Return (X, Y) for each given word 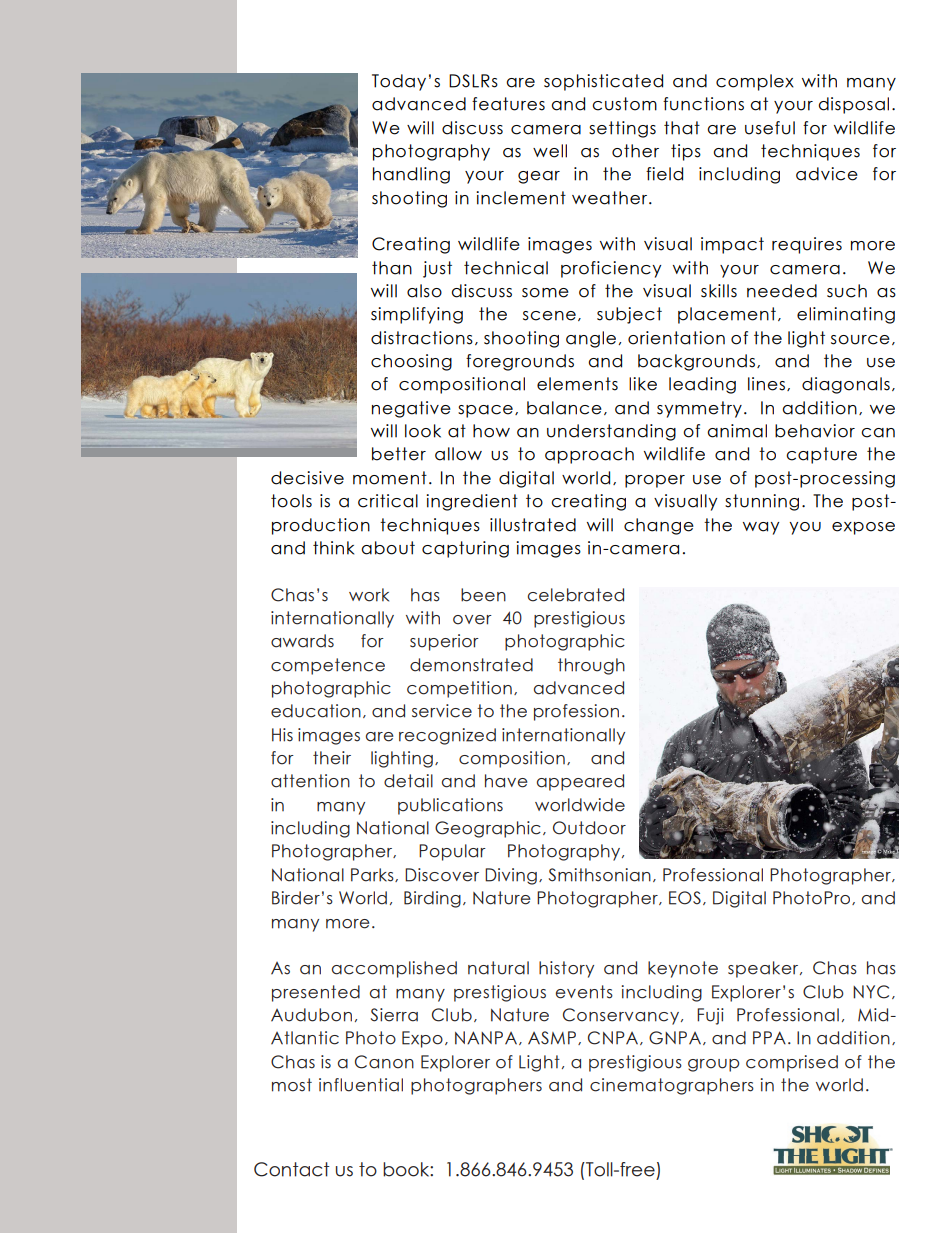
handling (411, 175)
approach (589, 455)
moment (390, 478)
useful (770, 128)
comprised (792, 1063)
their (332, 758)
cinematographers (672, 1086)
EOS (685, 898)
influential (361, 1085)
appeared (580, 782)
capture (821, 455)
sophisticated (603, 82)
